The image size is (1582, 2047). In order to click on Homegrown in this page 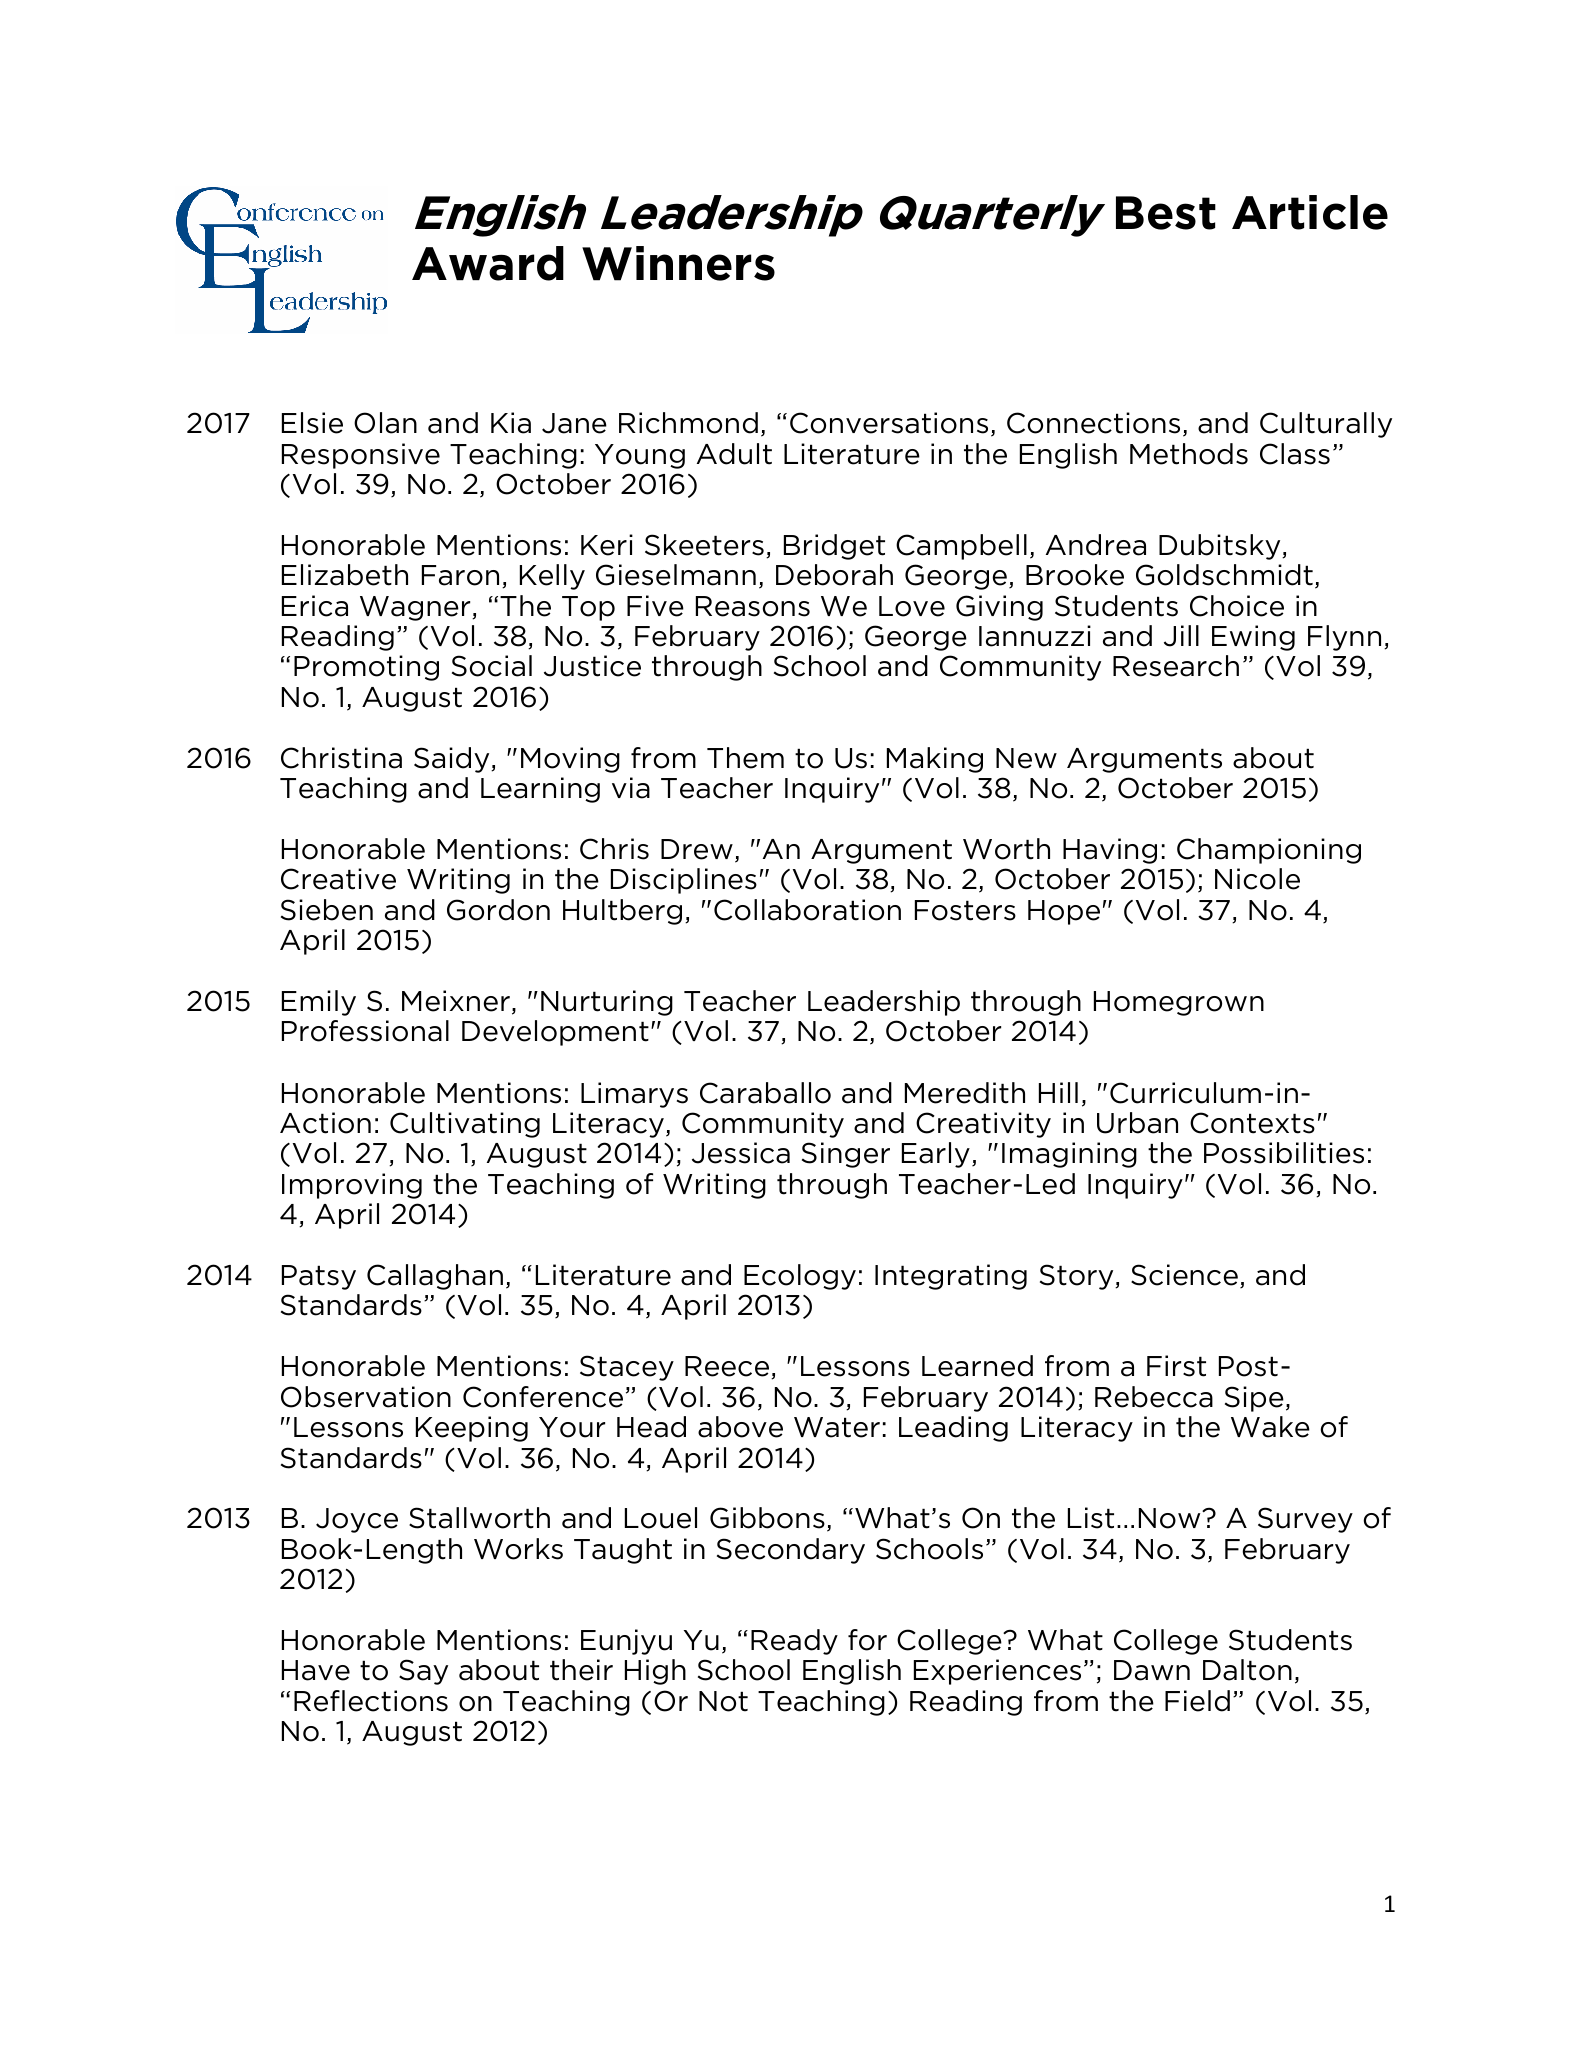, I will do `click(1179, 1003)`.
